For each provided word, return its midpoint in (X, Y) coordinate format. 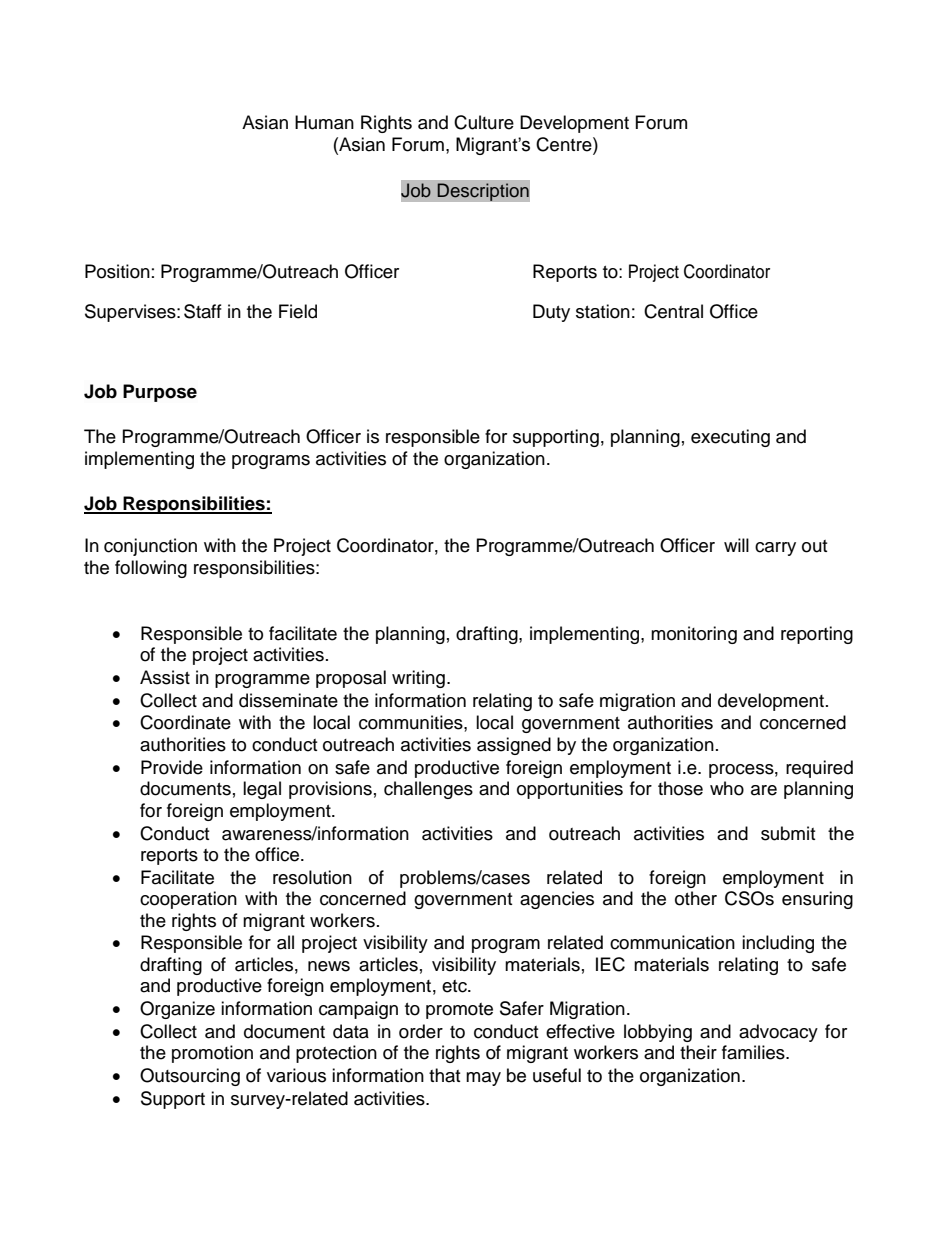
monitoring (694, 635)
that (444, 1075)
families (754, 1052)
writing (418, 679)
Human (324, 122)
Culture (484, 122)
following (151, 569)
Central (673, 311)
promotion (212, 1054)
